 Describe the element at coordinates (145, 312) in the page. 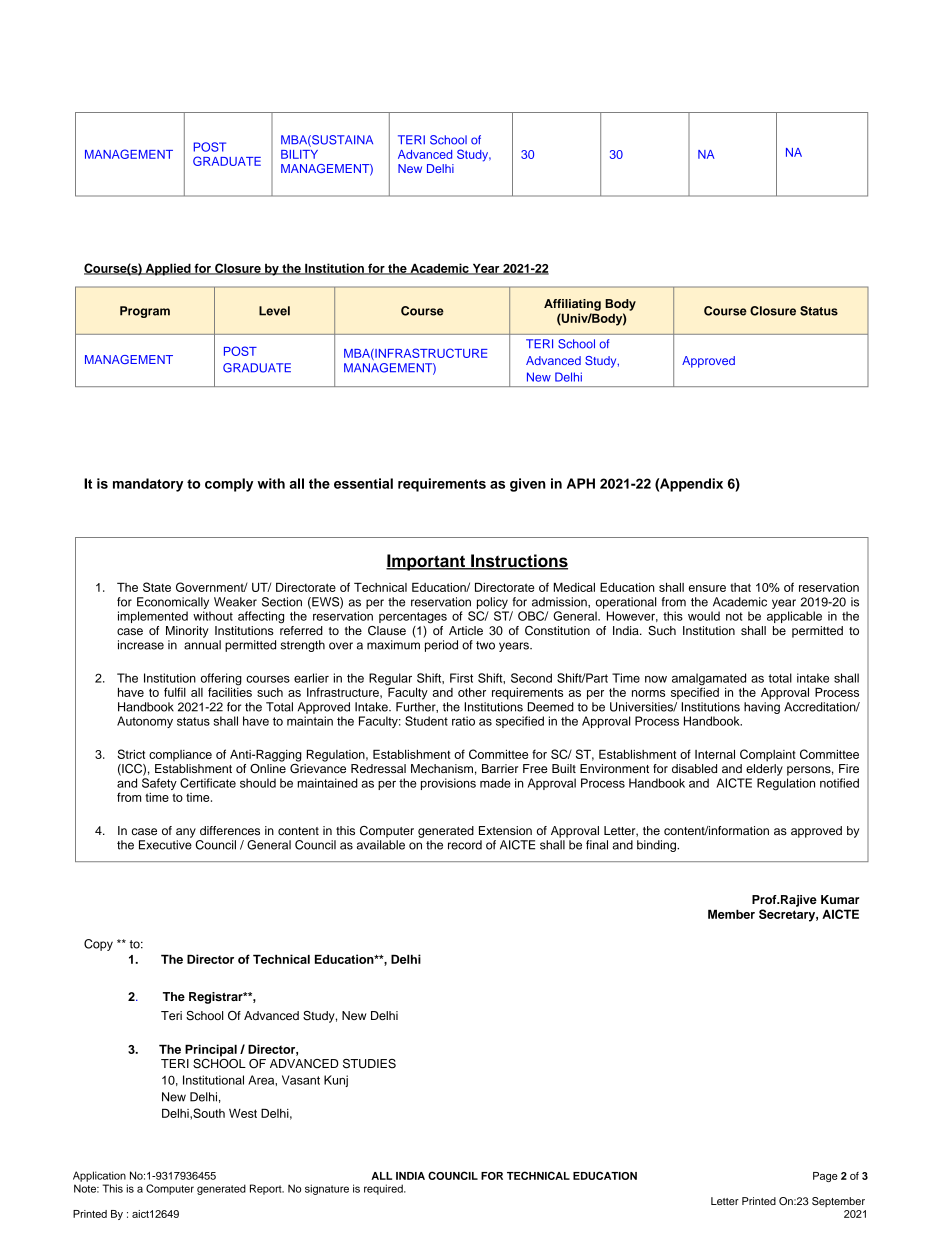

I see `Program` at that location.
